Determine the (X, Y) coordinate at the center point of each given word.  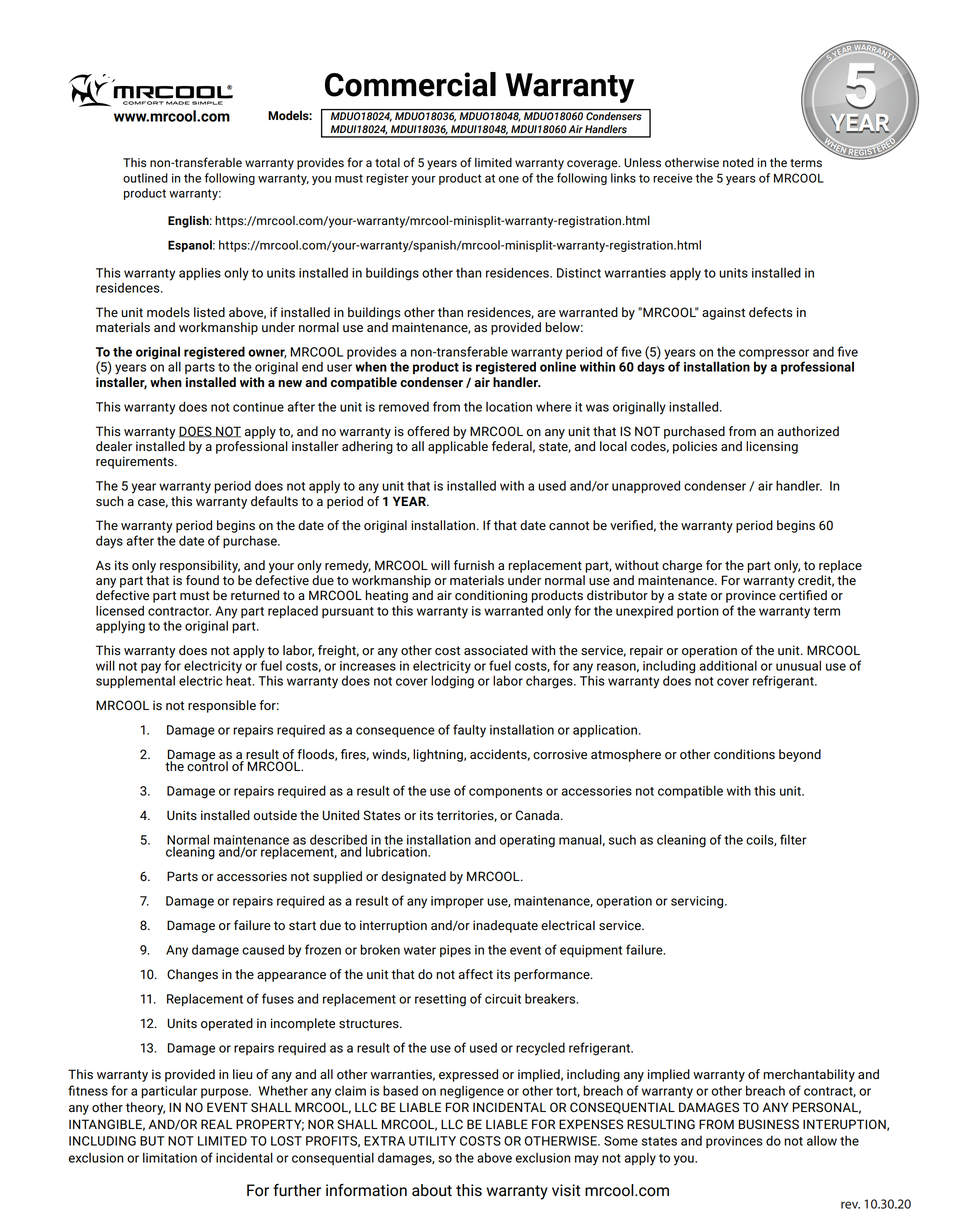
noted (738, 162)
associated (496, 650)
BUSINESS (769, 1124)
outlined (145, 178)
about (432, 1190)
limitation (170, 1157)
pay (151, 668)
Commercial (410, 84)
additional (728, 665)
